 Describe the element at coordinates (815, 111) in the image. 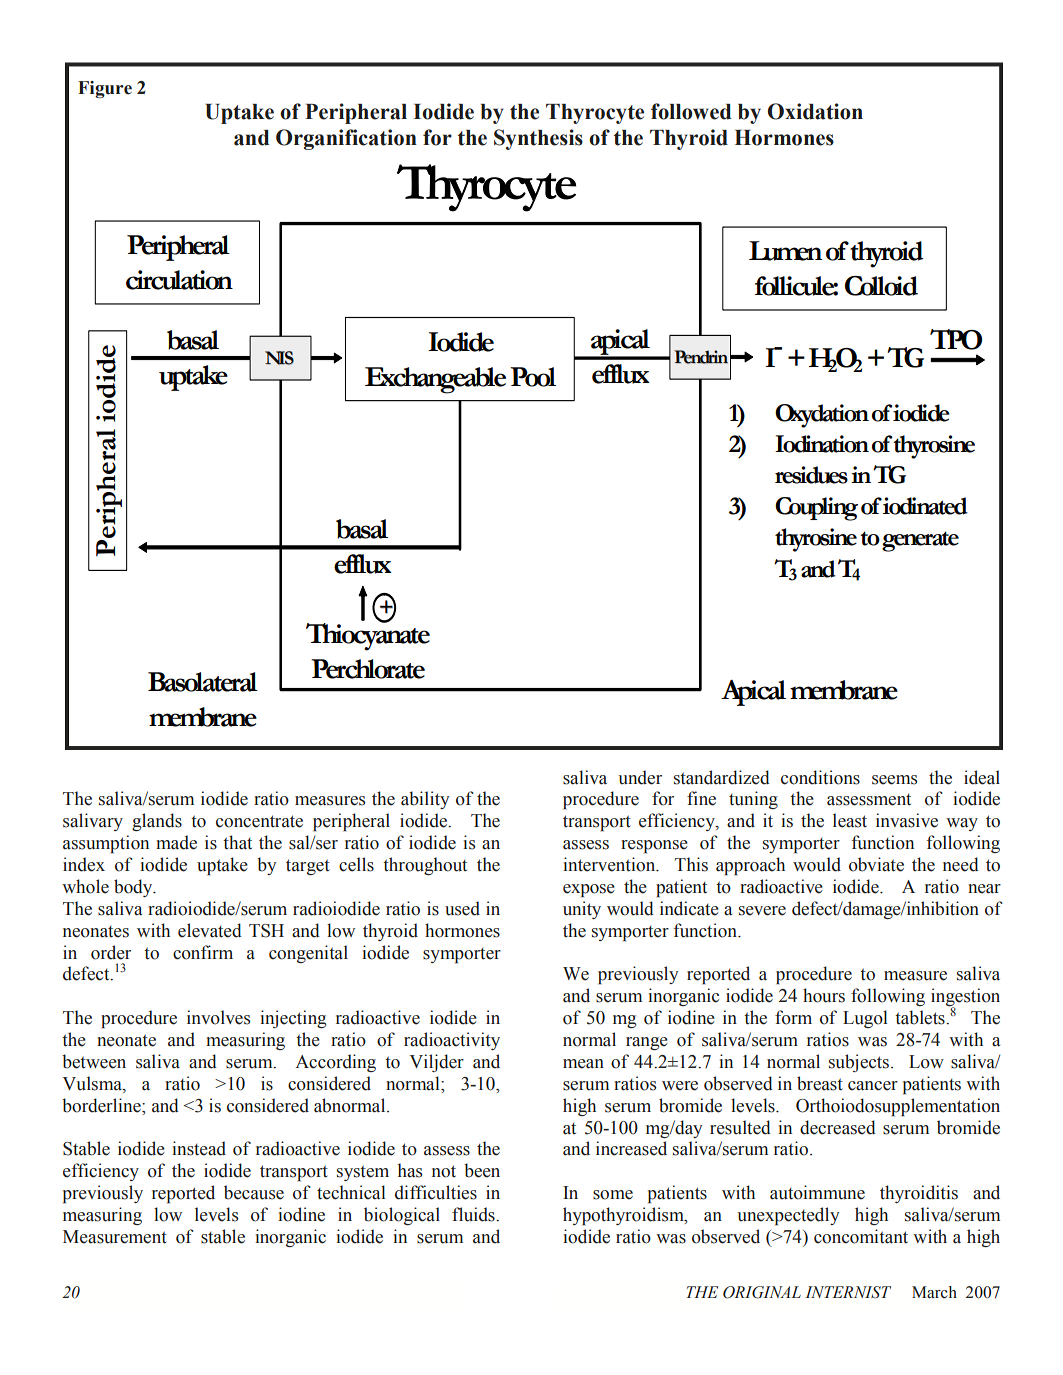

I see `Oxidation` at that location.
